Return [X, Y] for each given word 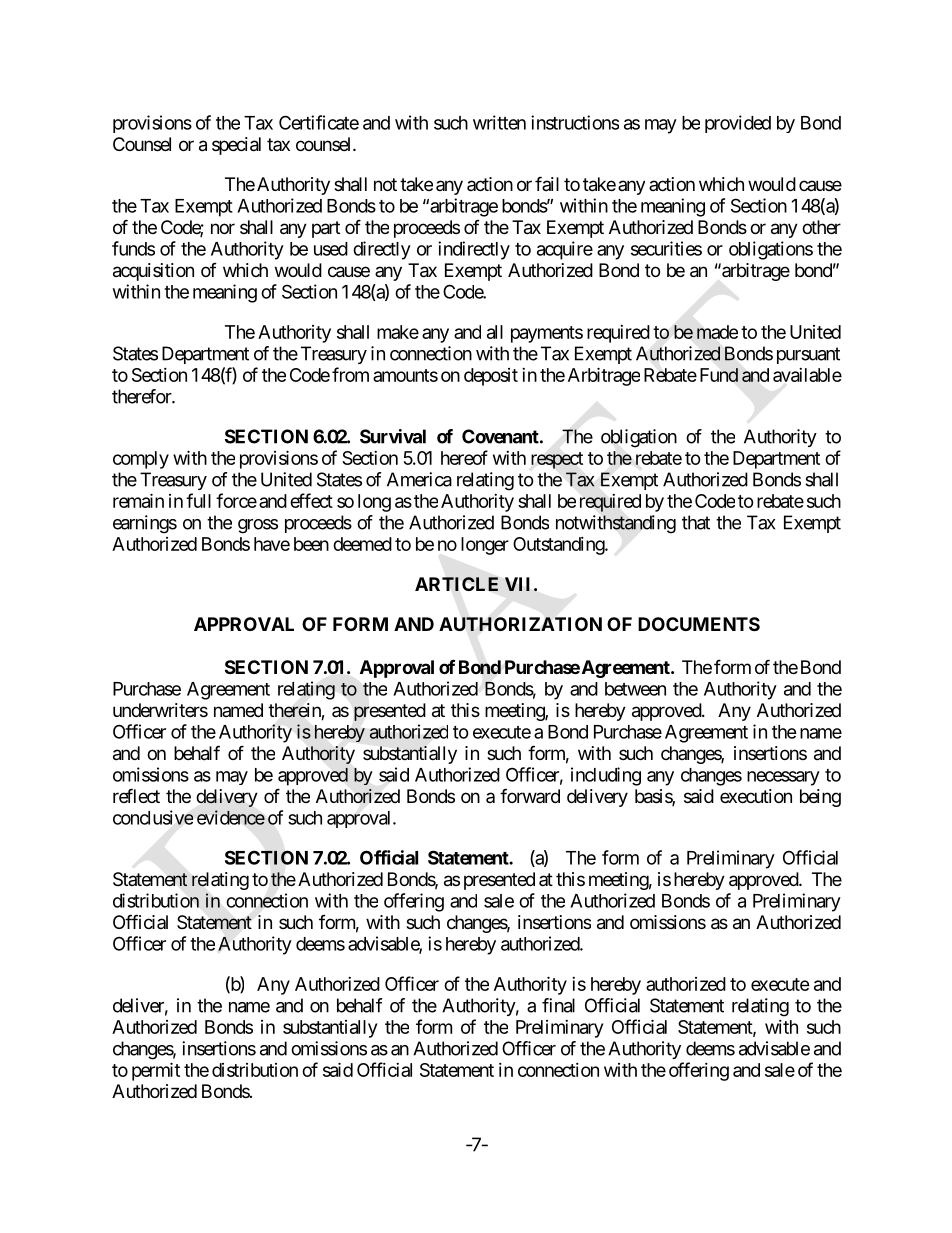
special [236, 146]
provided [738, 124]
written [499, 122]
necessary [783, 778]
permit [156, 1071]
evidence [231, 817]
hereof [464, 457]
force [236, 500]
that [696, 522]
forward [530, 795]
